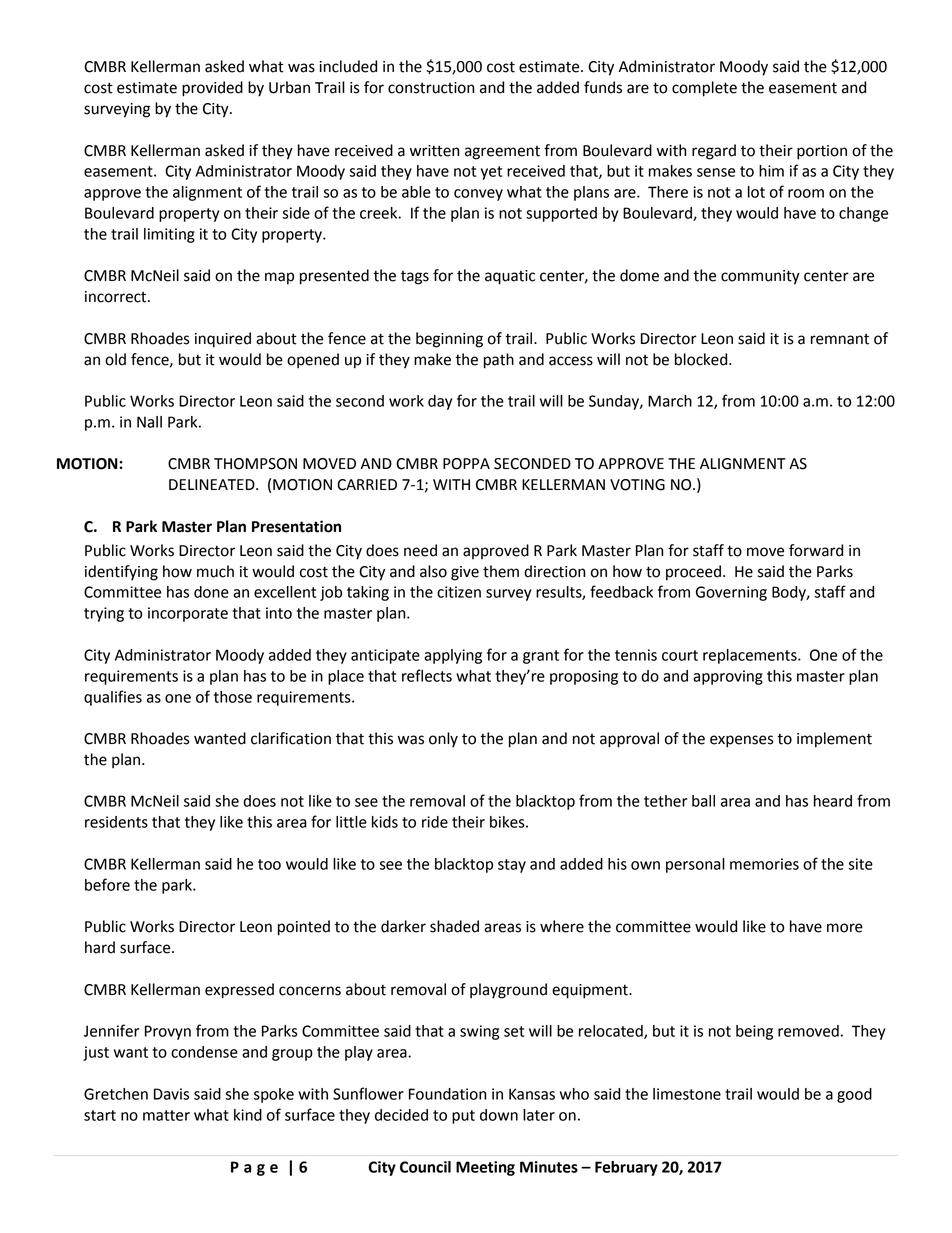  Describe the element at coordinates (166, 1115) in the page. I see `matter` at that location.
